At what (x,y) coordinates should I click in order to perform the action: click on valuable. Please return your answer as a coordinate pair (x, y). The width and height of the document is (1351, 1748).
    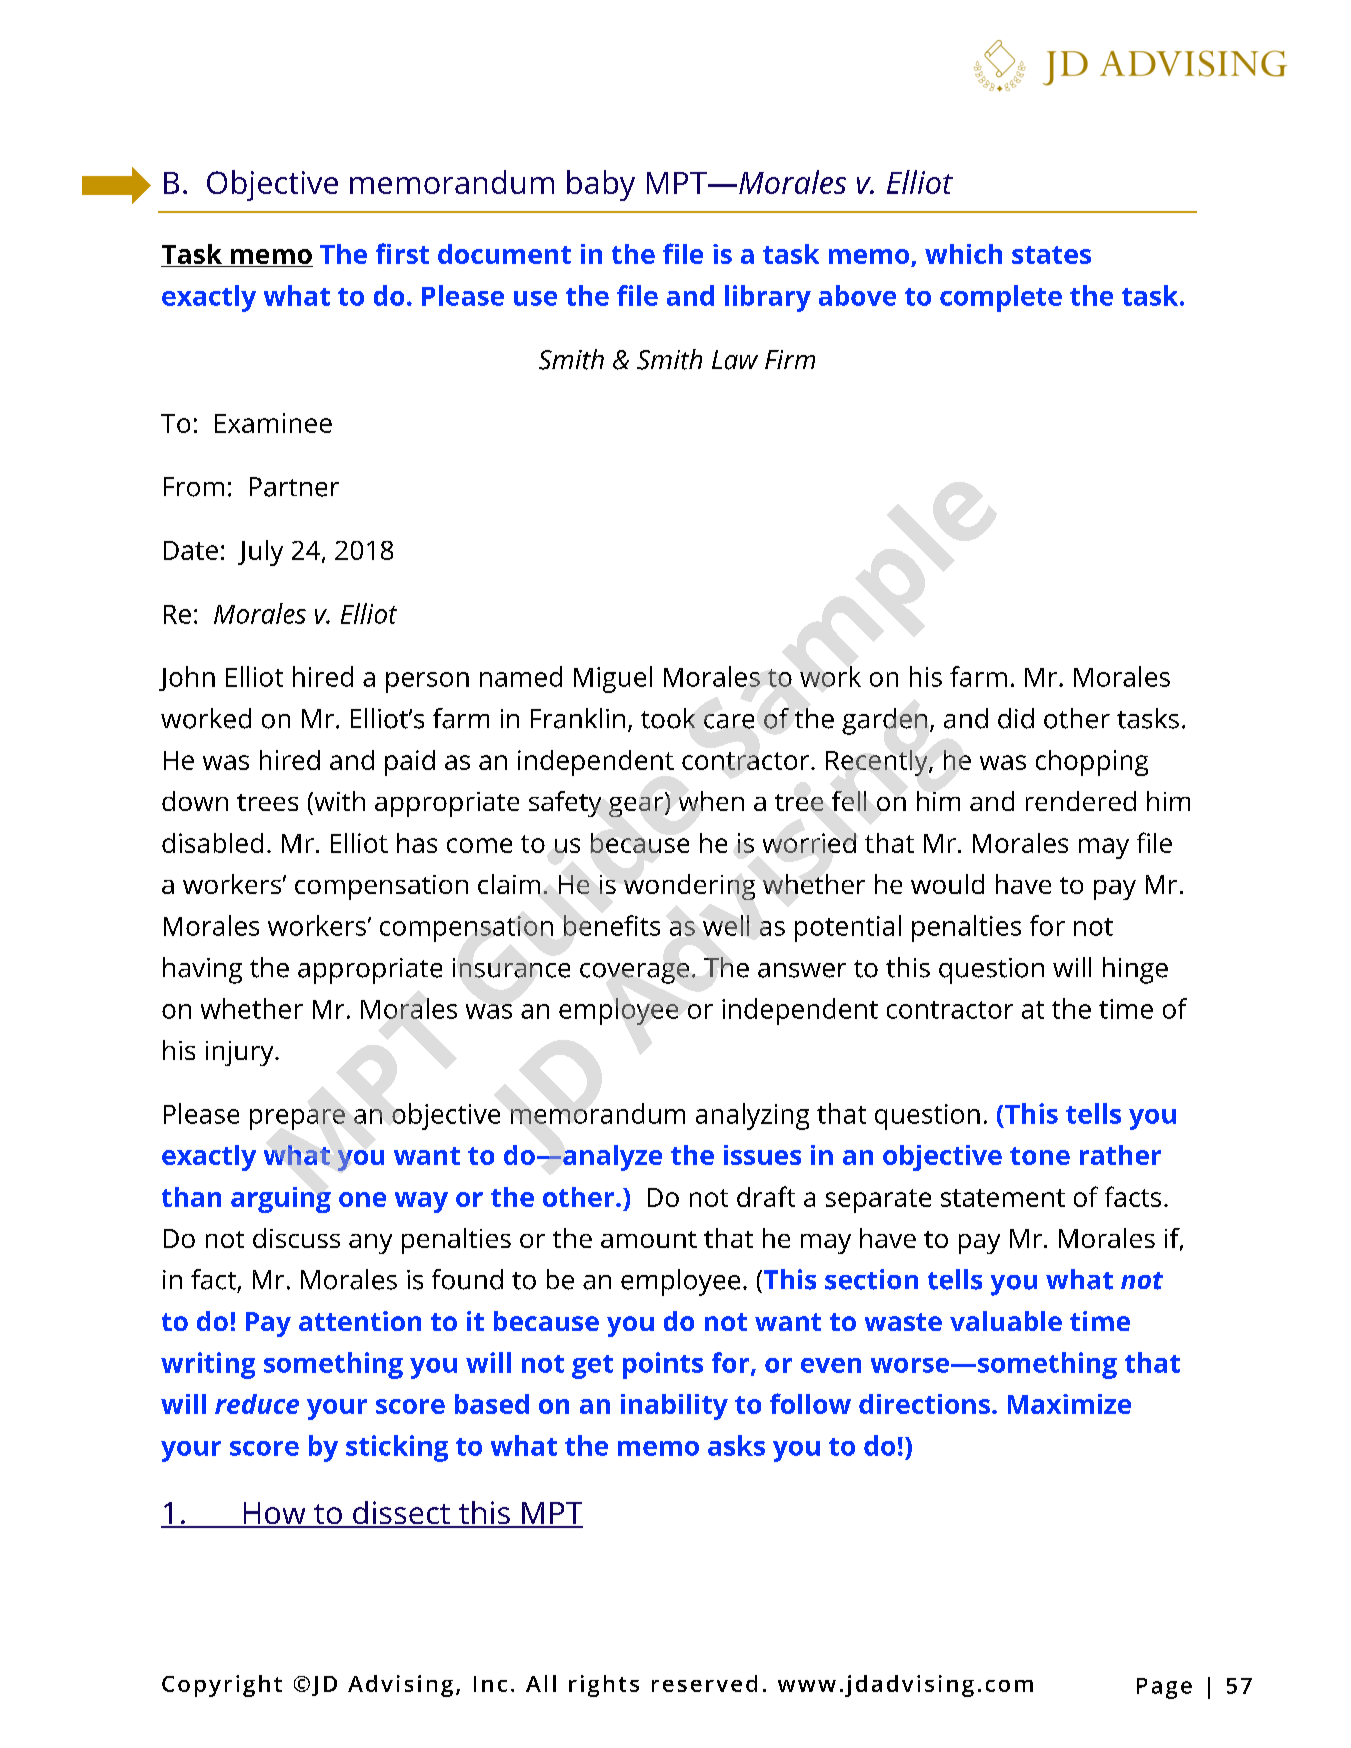
    Looking at the image, I should click on (1006, 1321).
